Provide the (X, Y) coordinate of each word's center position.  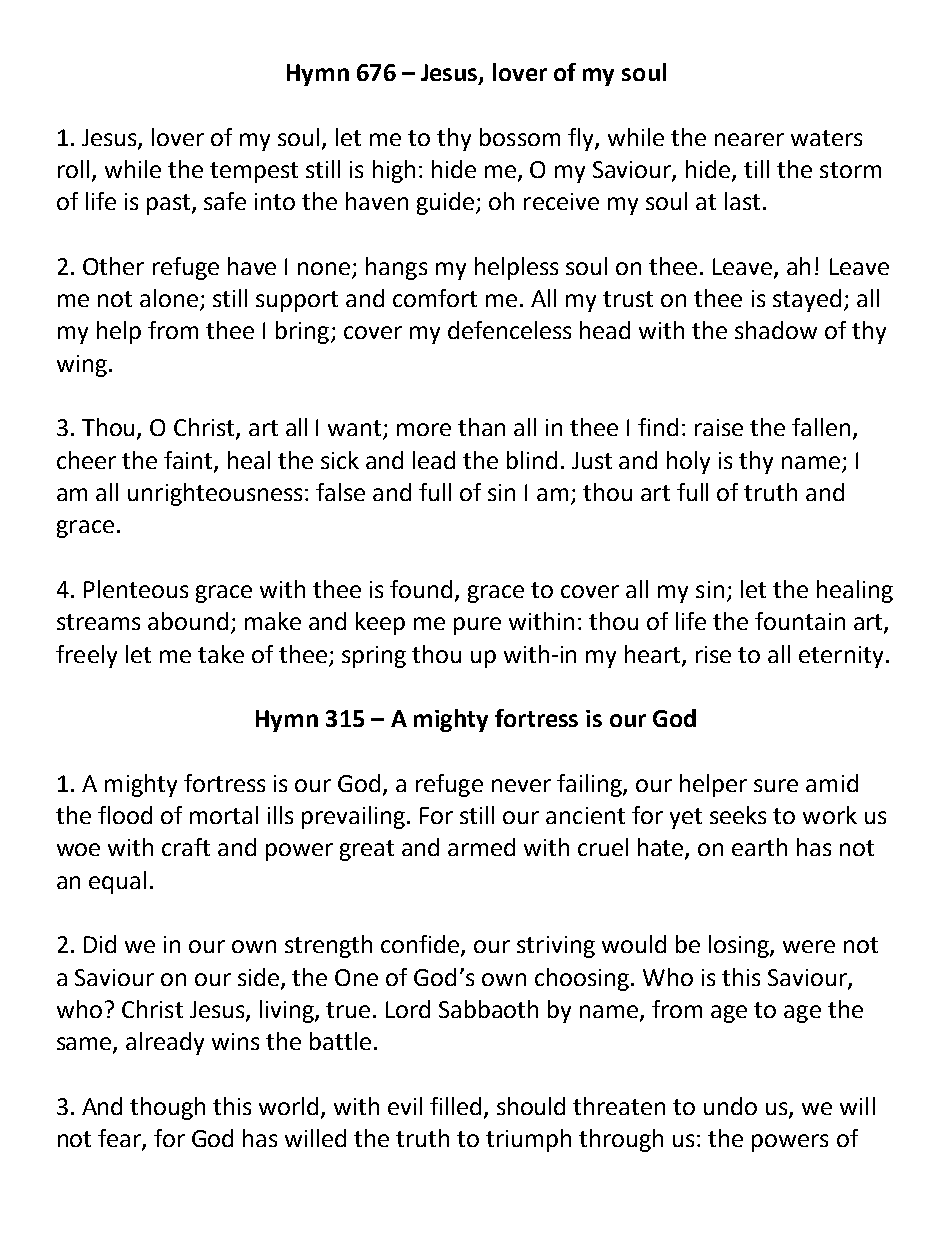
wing (82, 366)
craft (186, 847)
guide (447, 203)
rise (713, 654)
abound (188, 621)
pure (477, 626)
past (170, 204)
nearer (749, 139)
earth (759, 847)
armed (481, 847)
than (481, 427)
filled (455, 1106)
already (165, 1043)
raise (719, 427)
